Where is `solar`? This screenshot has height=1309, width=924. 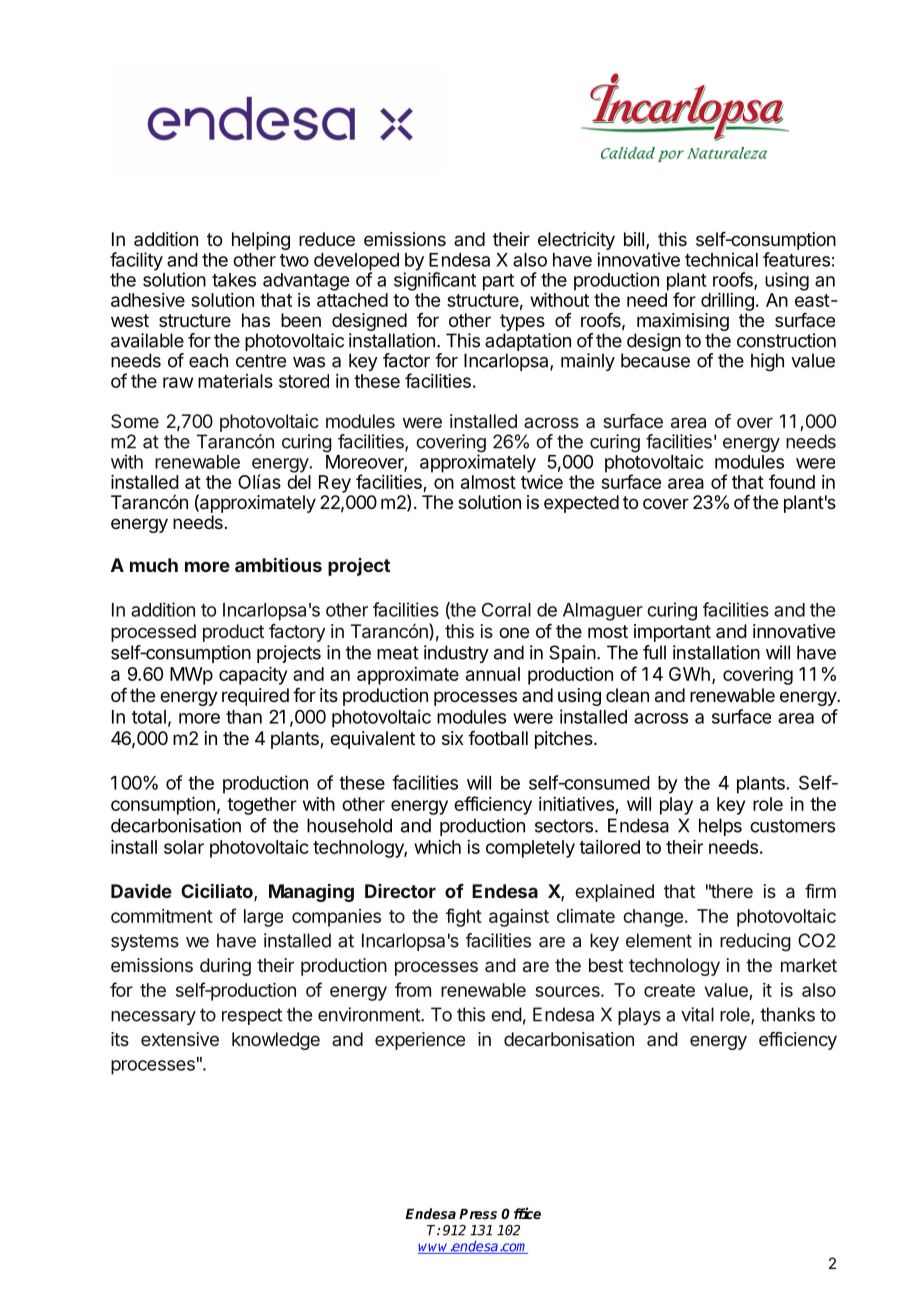
solar is located at coordinates (184, 847).
